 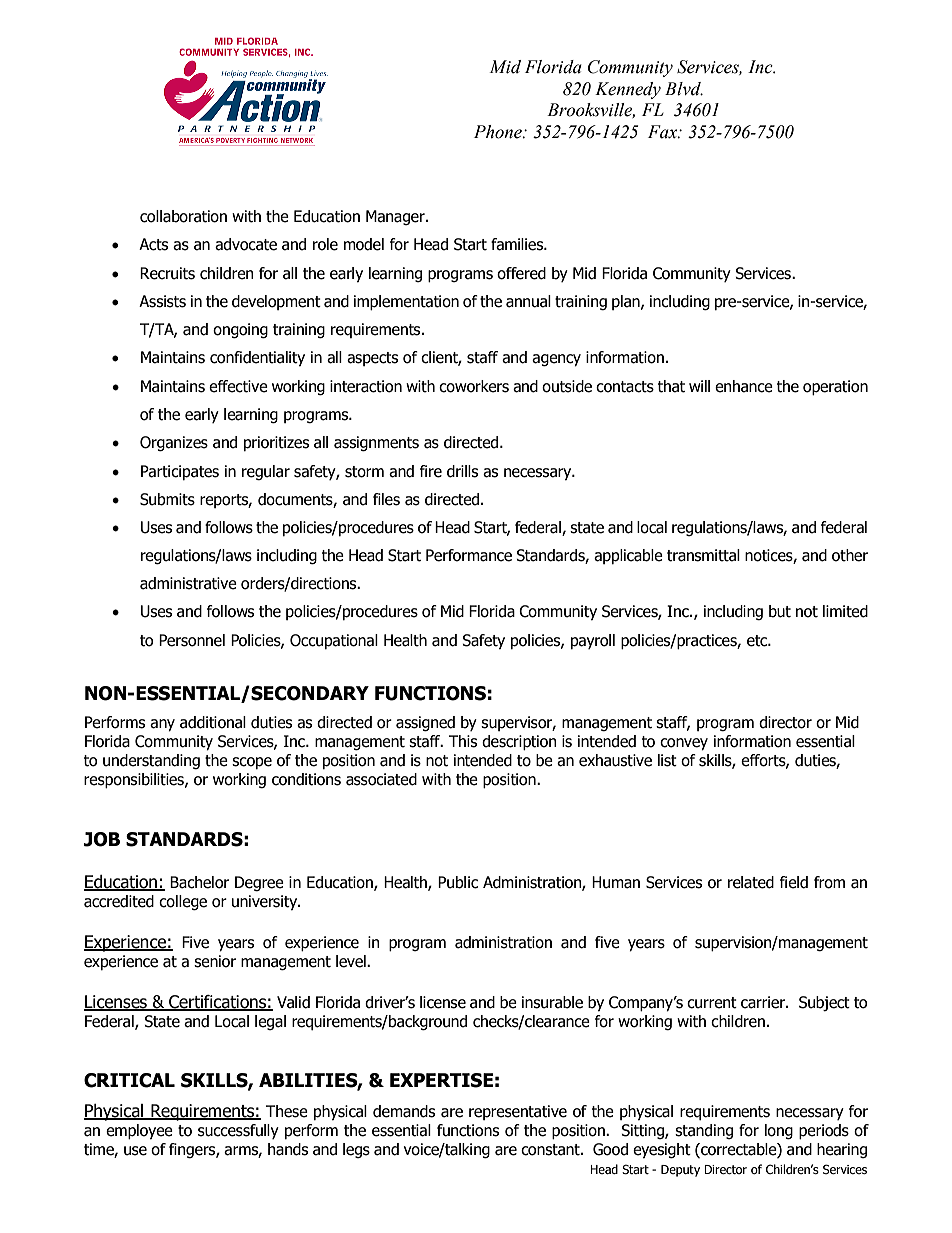 I want to click on list, so click(x=667, y=760).
